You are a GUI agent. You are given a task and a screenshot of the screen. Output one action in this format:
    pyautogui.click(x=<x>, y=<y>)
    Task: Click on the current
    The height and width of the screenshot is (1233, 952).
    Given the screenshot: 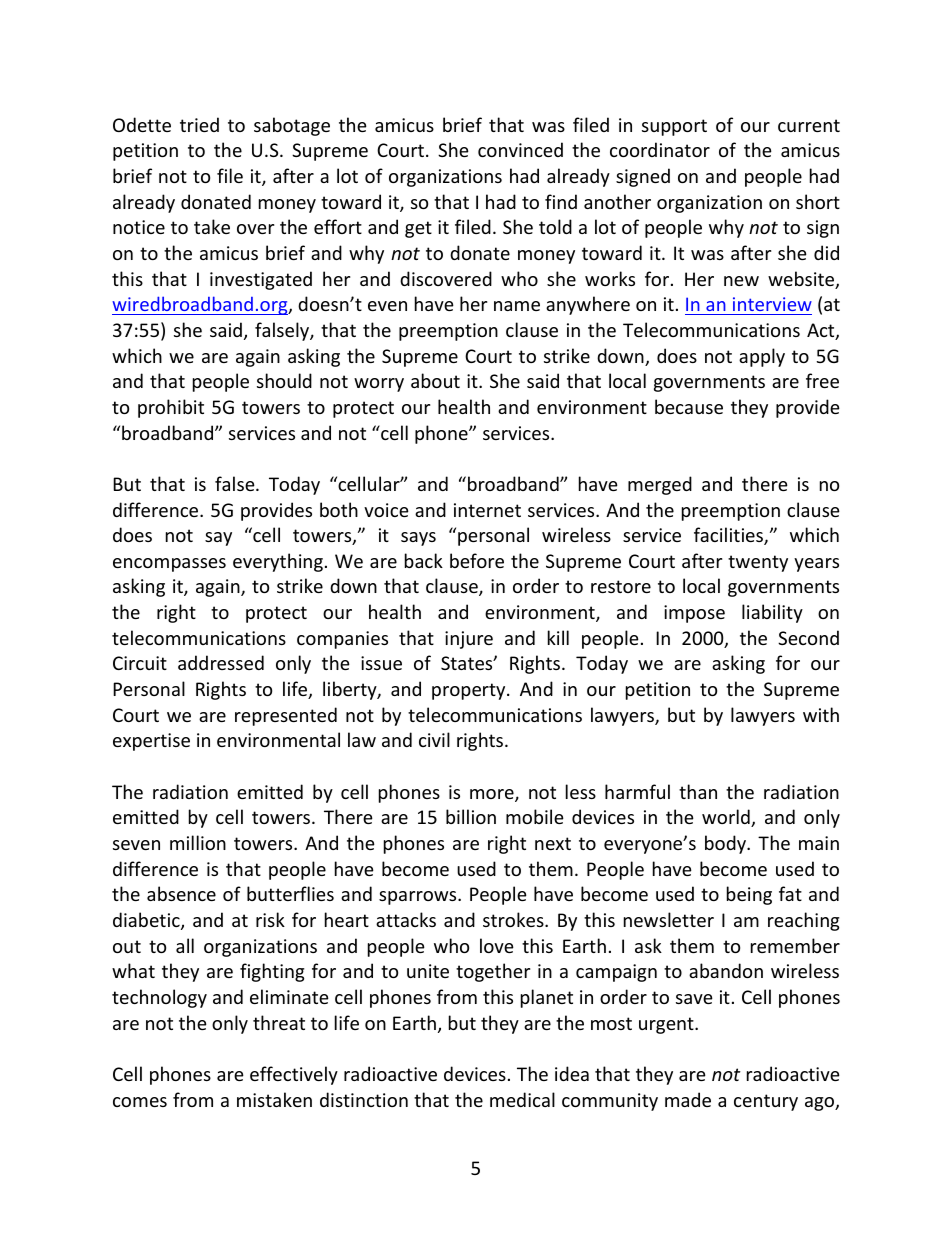 What is the action you would take?
    pyautogui.click(x=809, y=125)
